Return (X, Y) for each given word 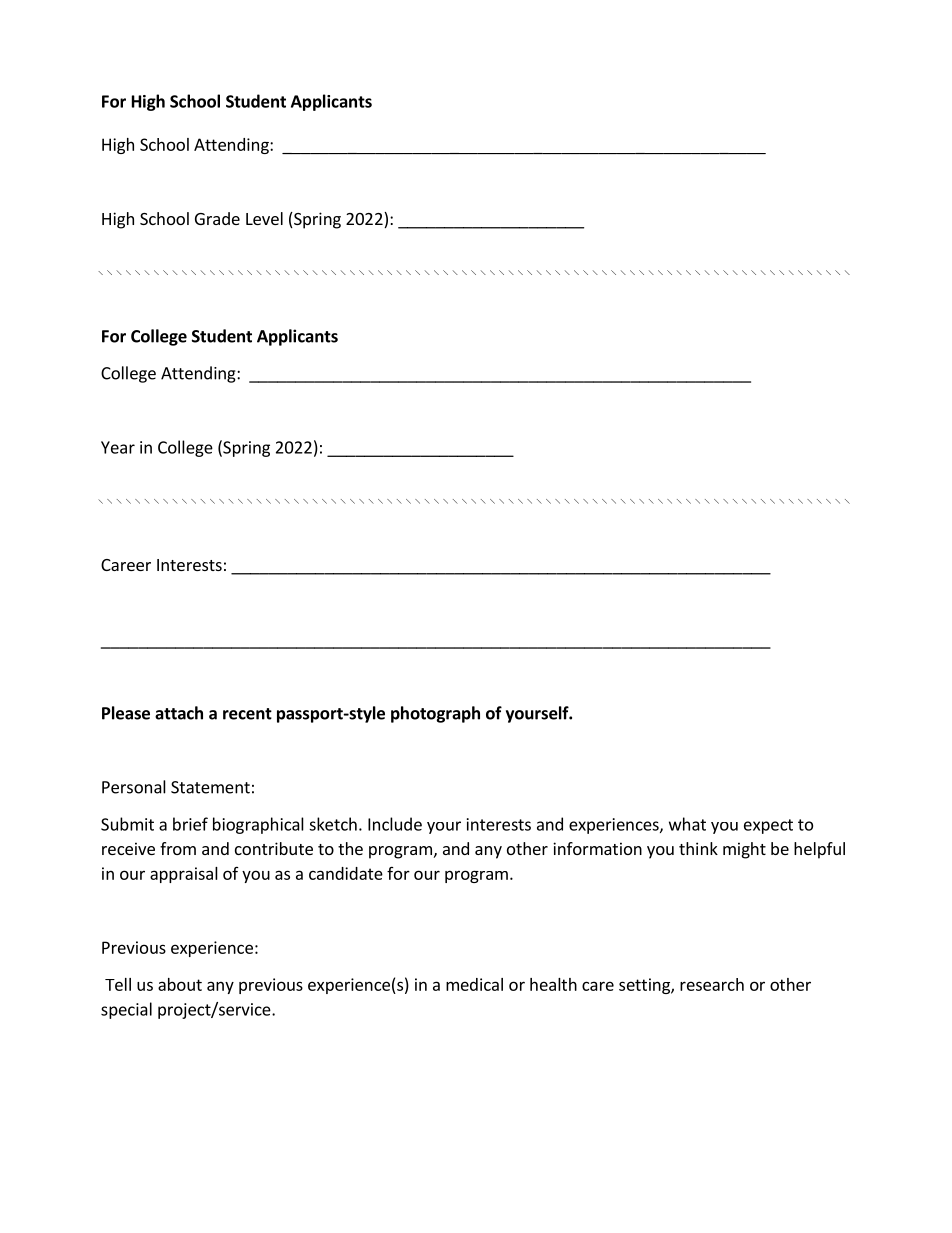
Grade (217, 218)
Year (118, 447)
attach (179, 713)
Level (264, 218)
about (180, 984)
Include (395, 824)
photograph (435, 714)
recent (247, 714)
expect (768, 826)
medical (474, 984)
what (687, 824)
